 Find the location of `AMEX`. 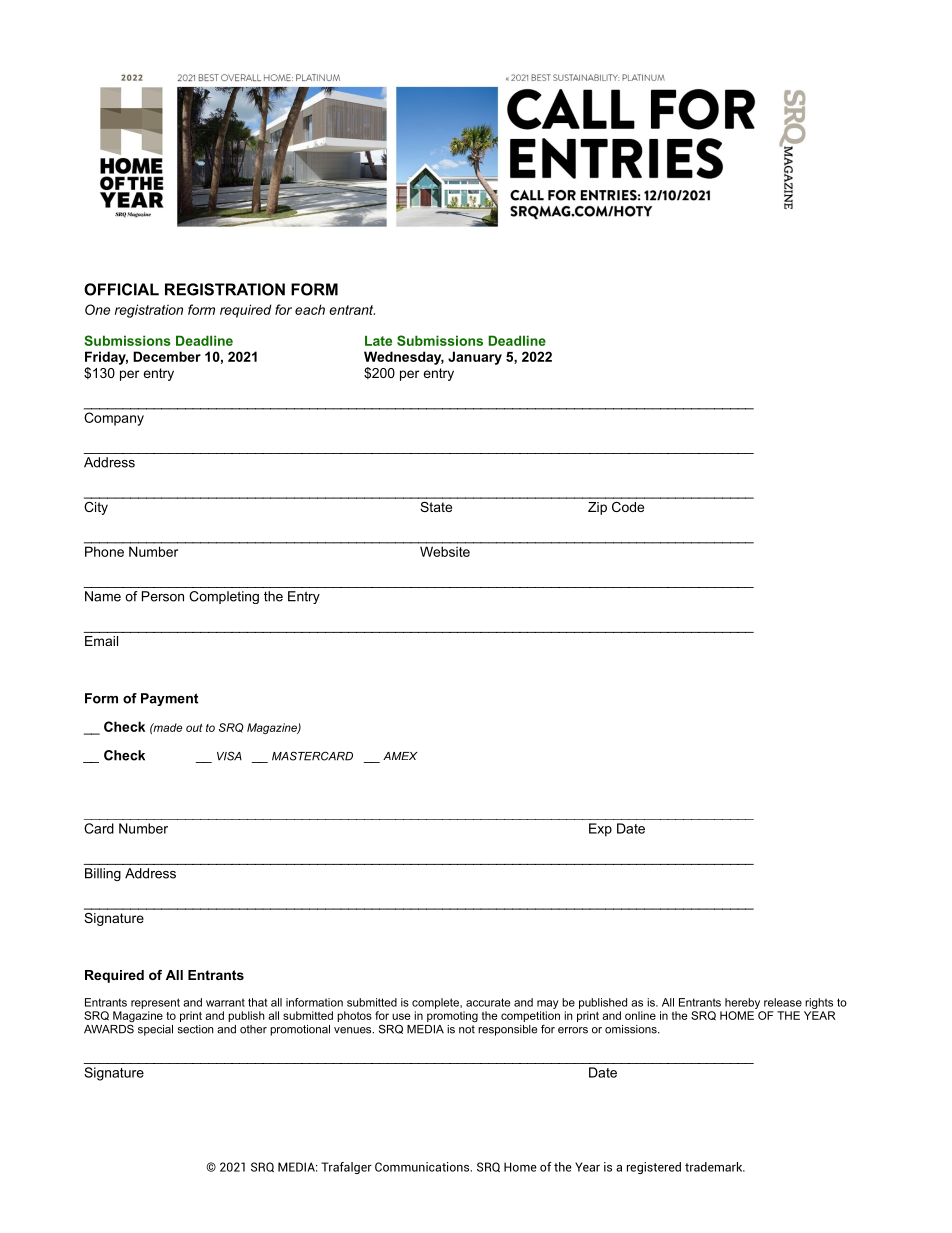

AMEX is located at coordinates (400, 756).
